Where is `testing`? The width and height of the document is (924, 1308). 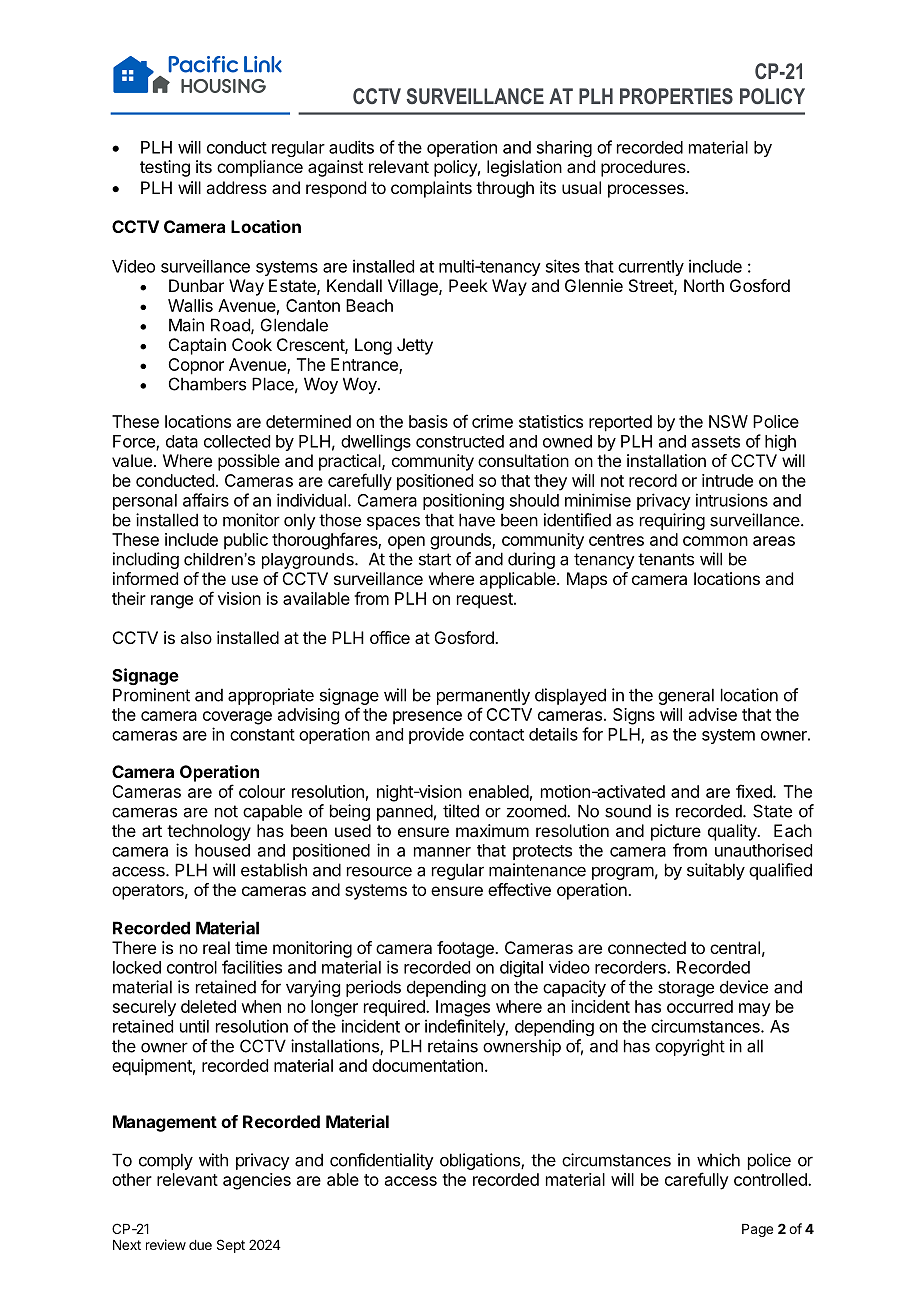 testing is located at coordinates (165, 168).
